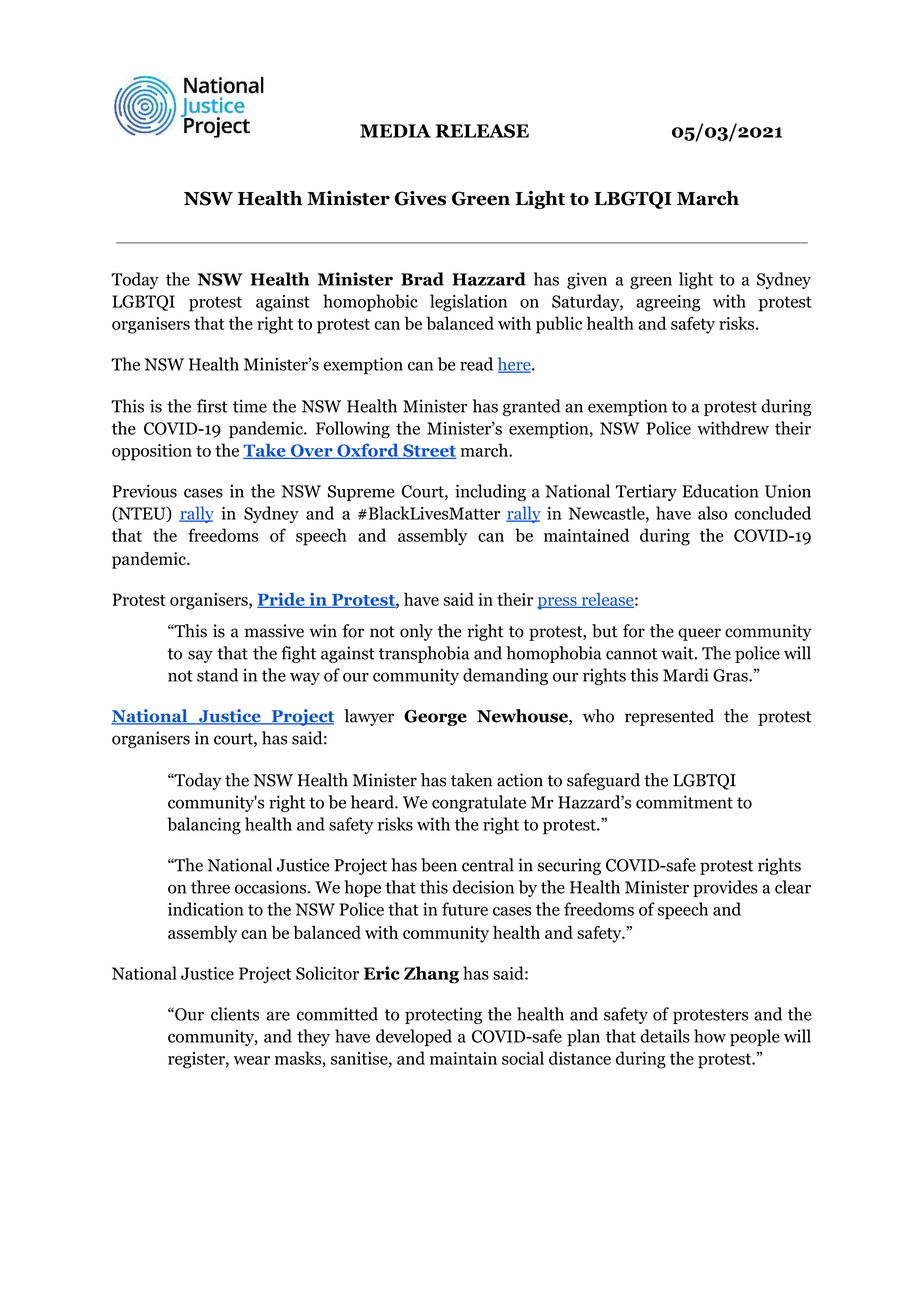  I want to click on commitment, so click(684, 802).
